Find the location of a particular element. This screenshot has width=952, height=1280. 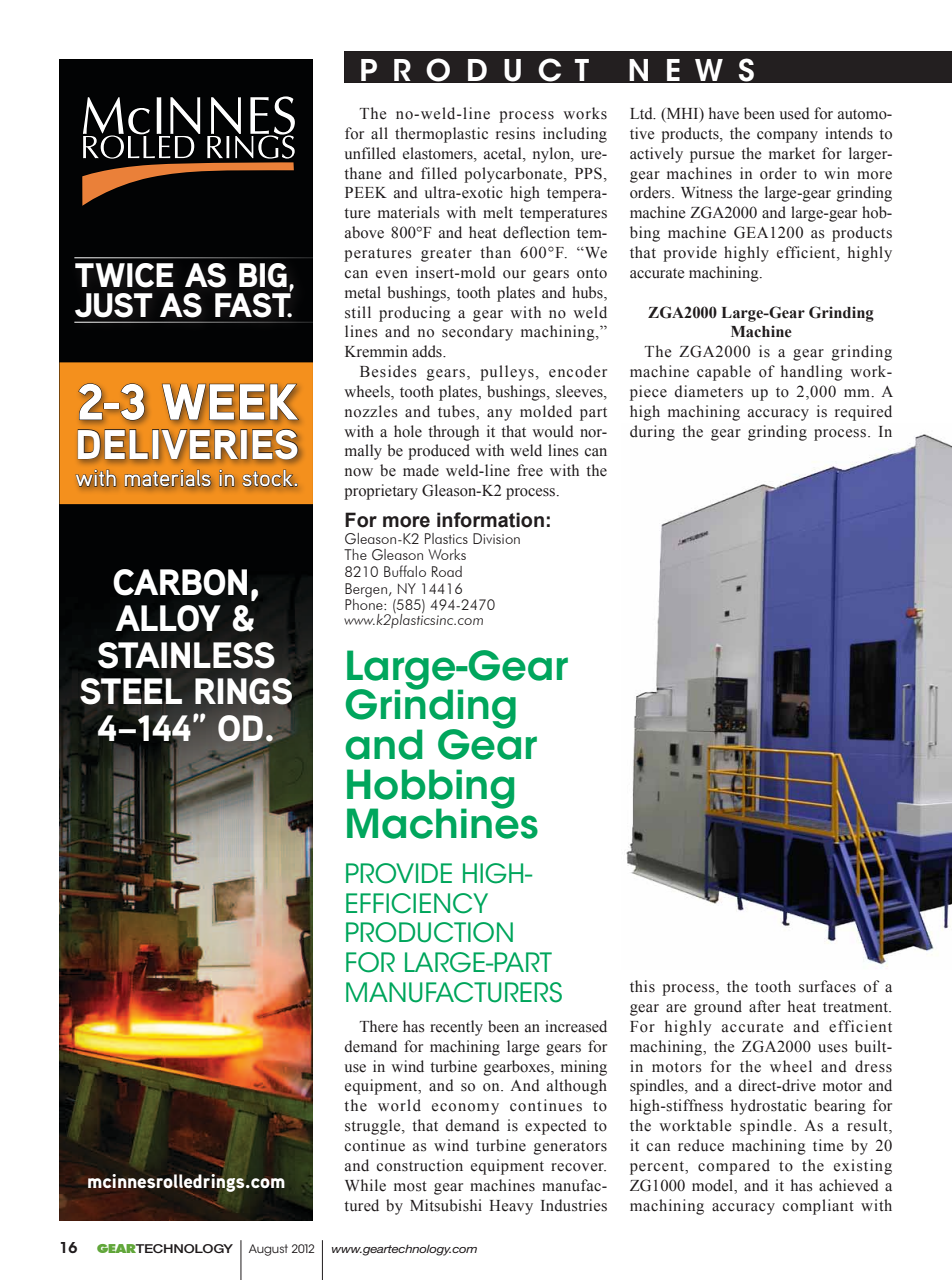

this is located at coordinates (642, 986).
